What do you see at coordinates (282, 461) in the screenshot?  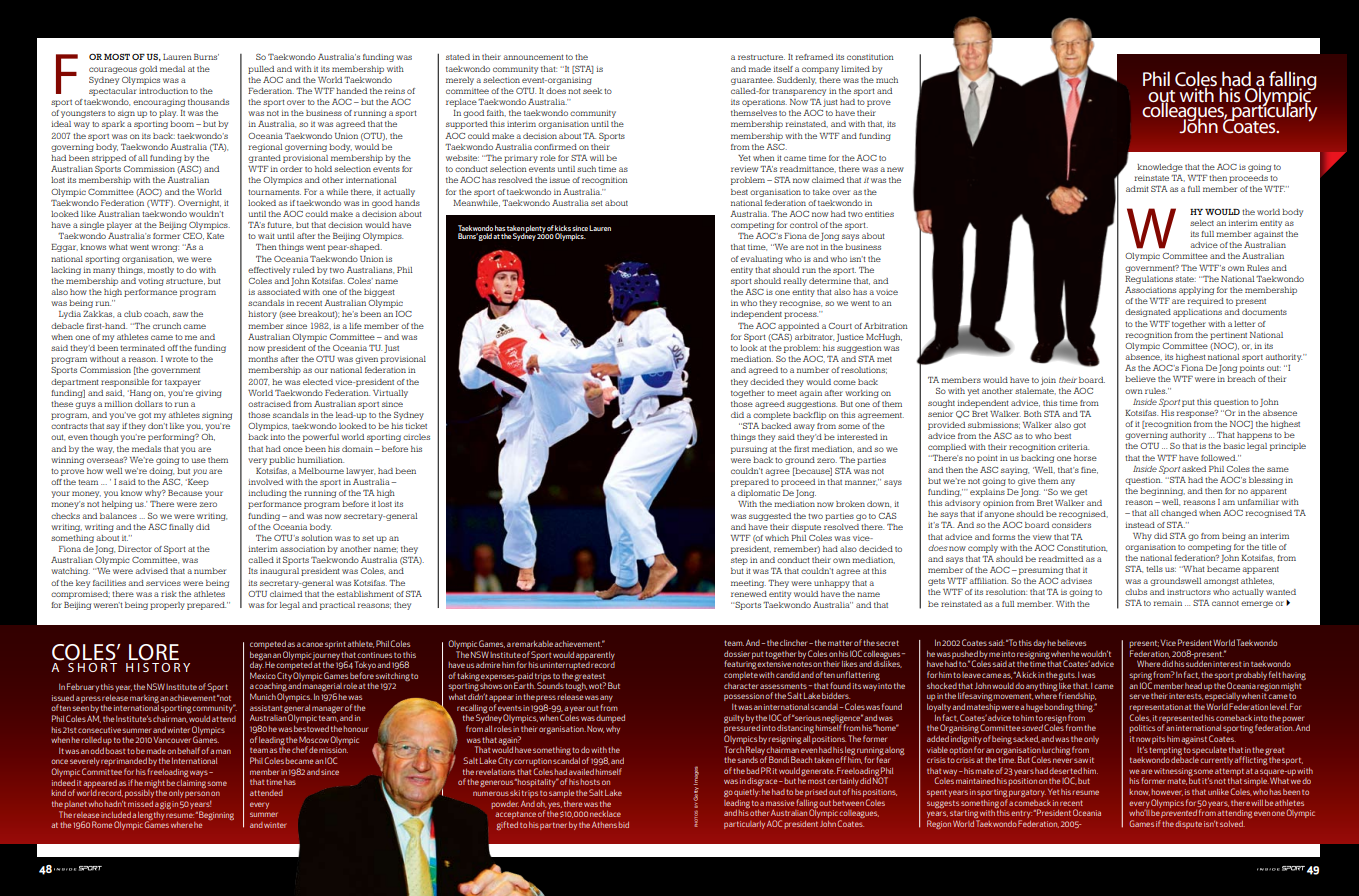 I see `public` at bounding box center [282, 461].
